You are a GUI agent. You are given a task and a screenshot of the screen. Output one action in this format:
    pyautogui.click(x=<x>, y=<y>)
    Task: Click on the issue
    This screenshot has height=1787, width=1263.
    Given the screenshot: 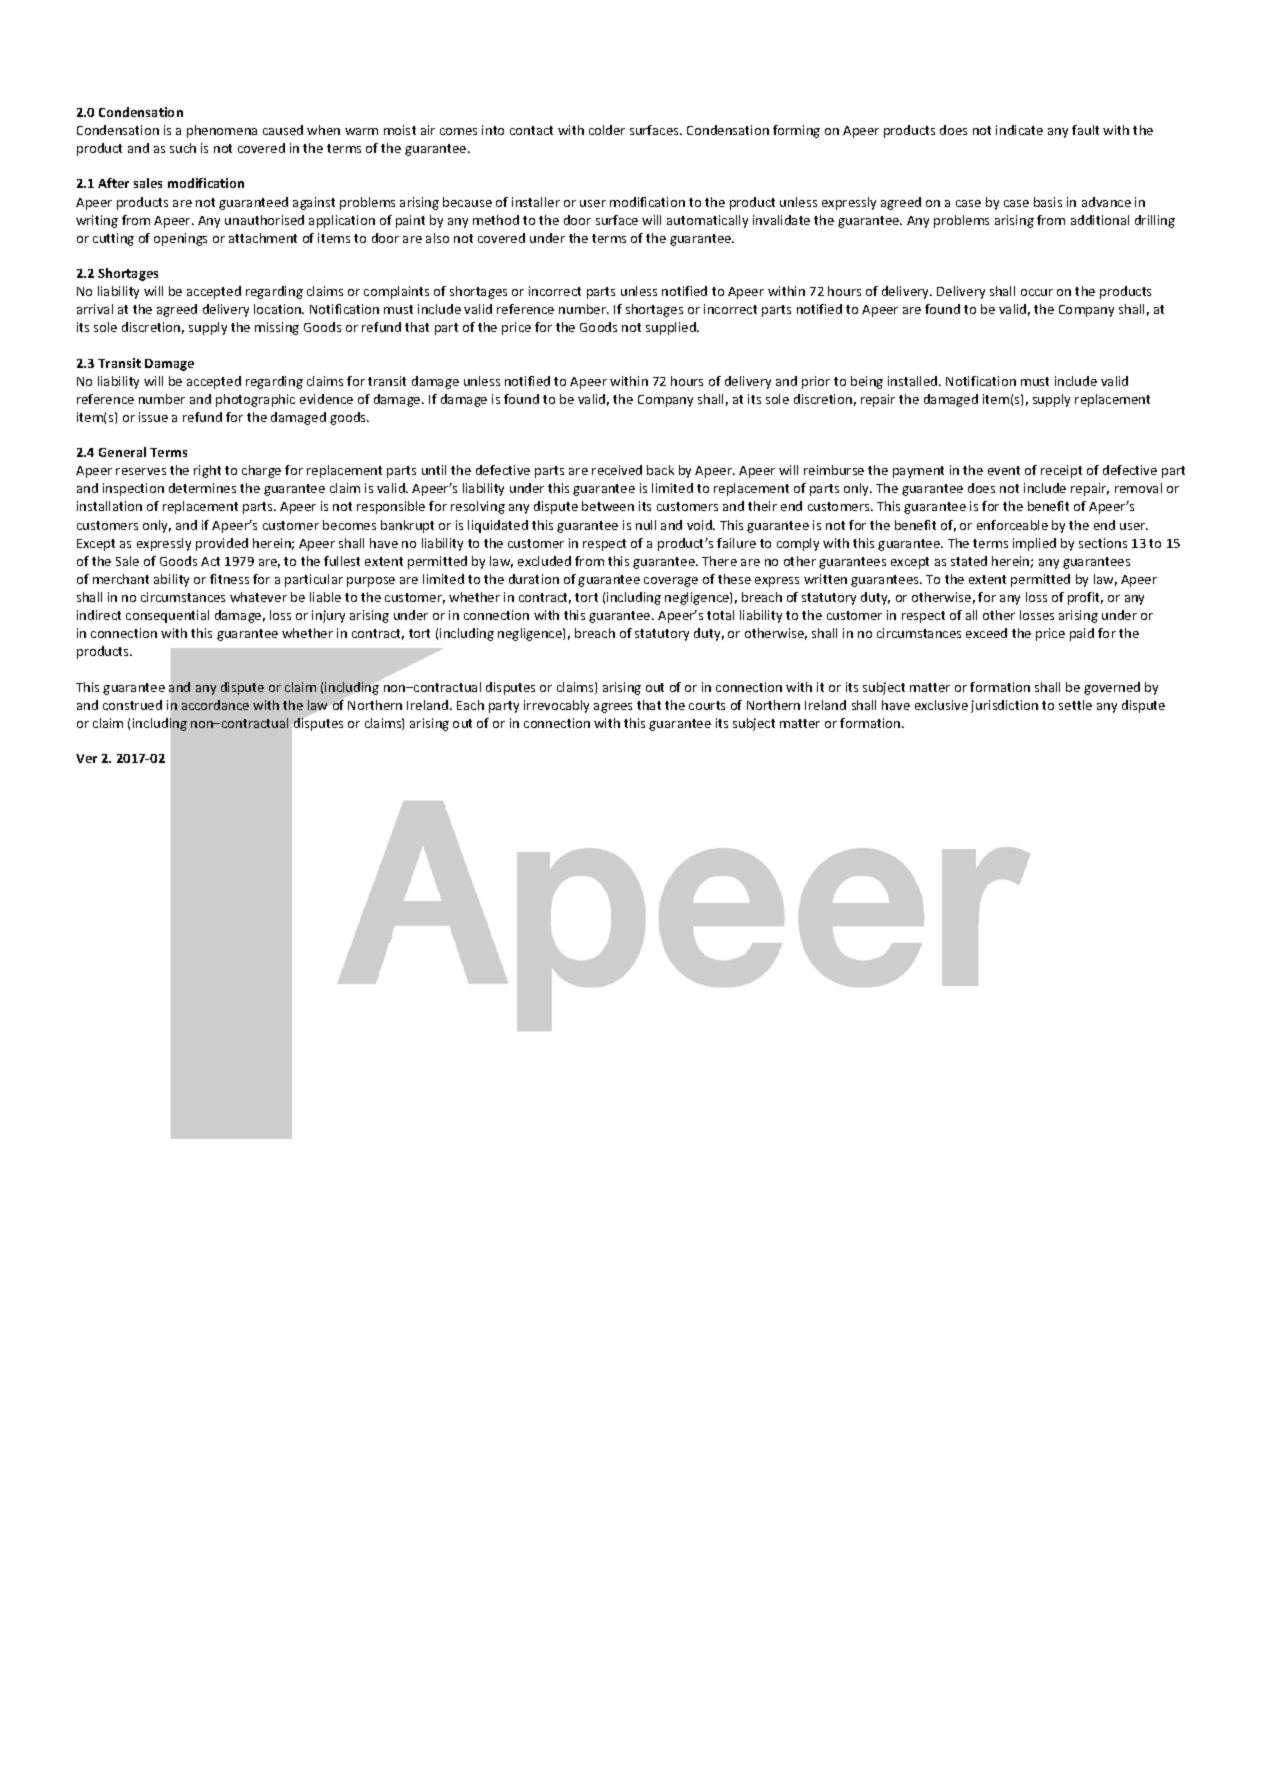 What is the action you would take?
    pyautogui.click(x=153, y=417)
